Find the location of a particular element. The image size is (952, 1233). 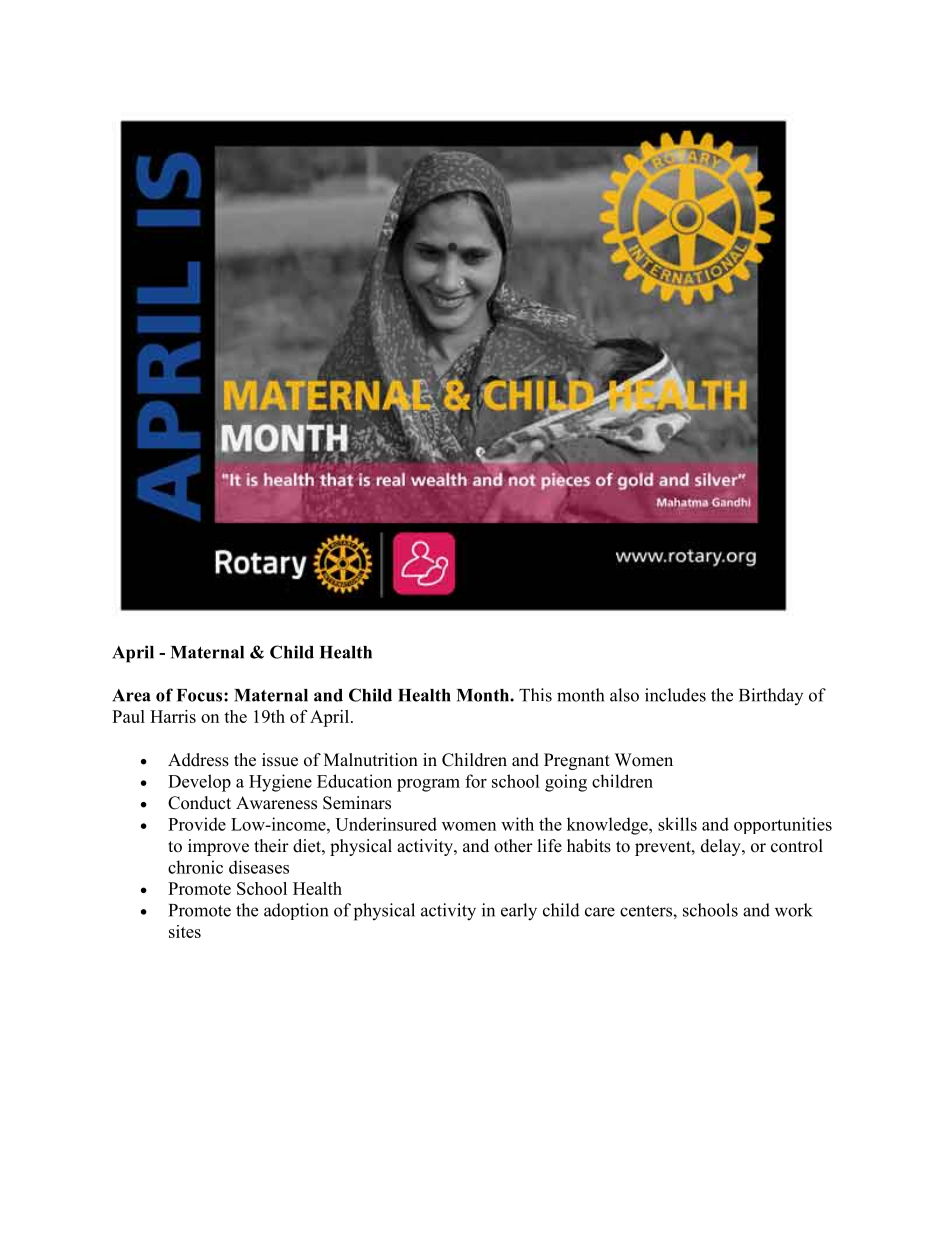

This is located at coordinates (535, 695).
